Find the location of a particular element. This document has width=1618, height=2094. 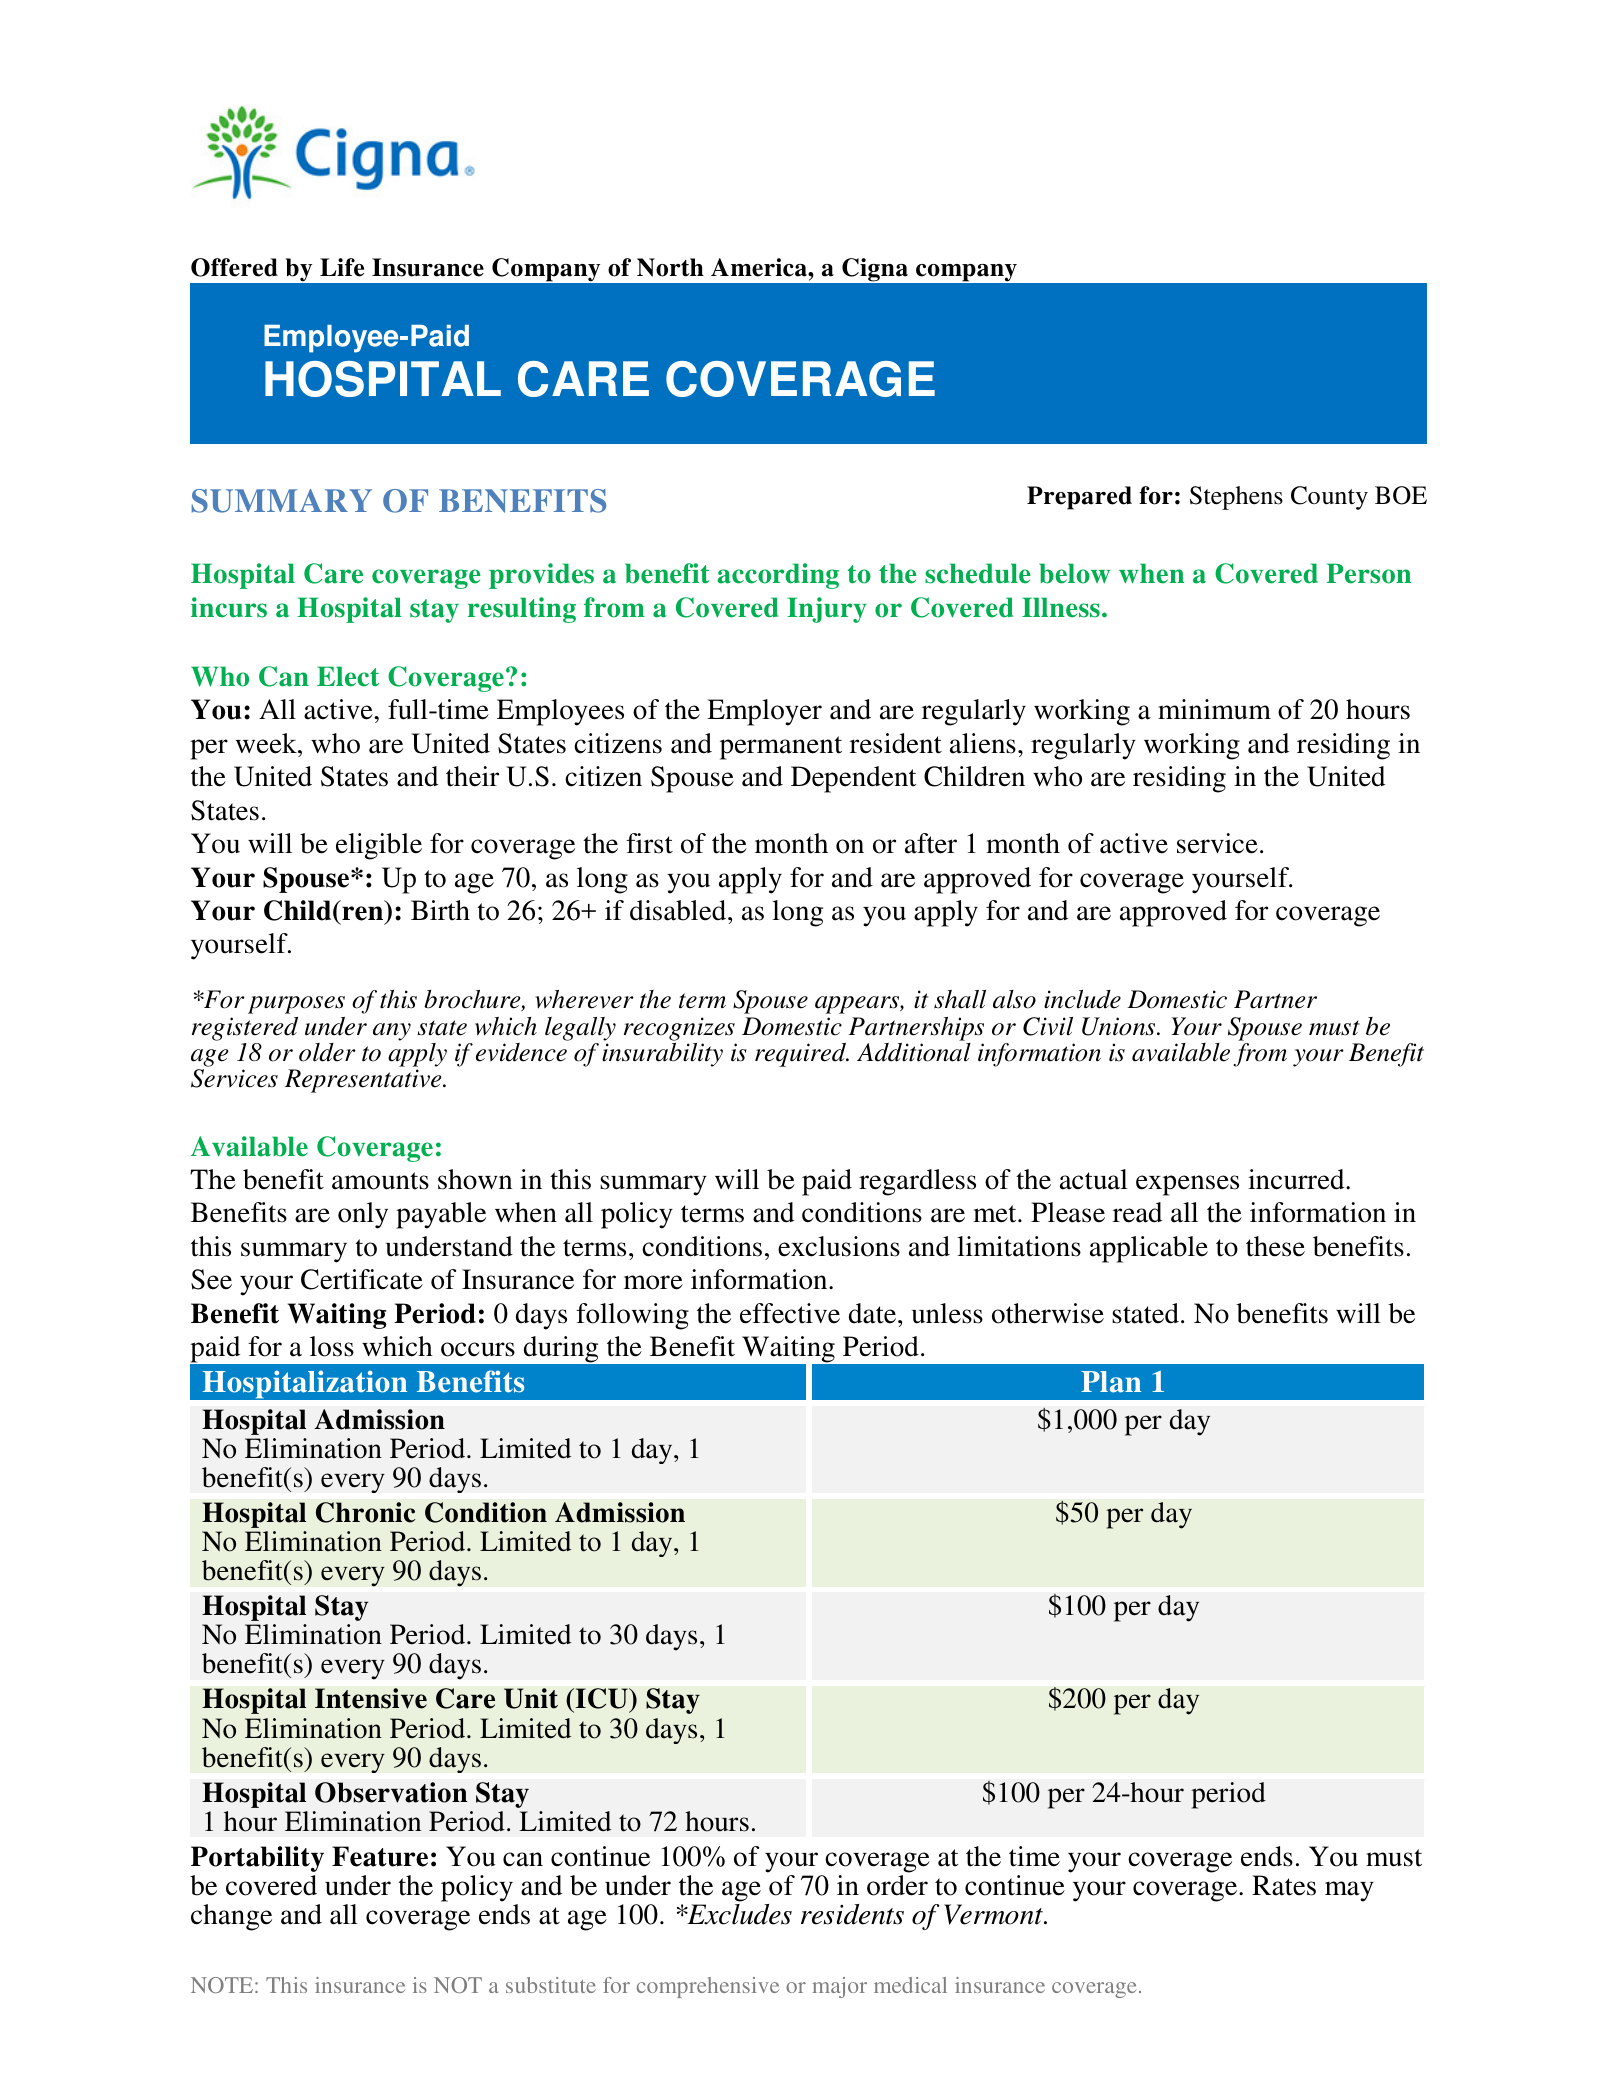

Feature is located at coordinates (380, 1856).
